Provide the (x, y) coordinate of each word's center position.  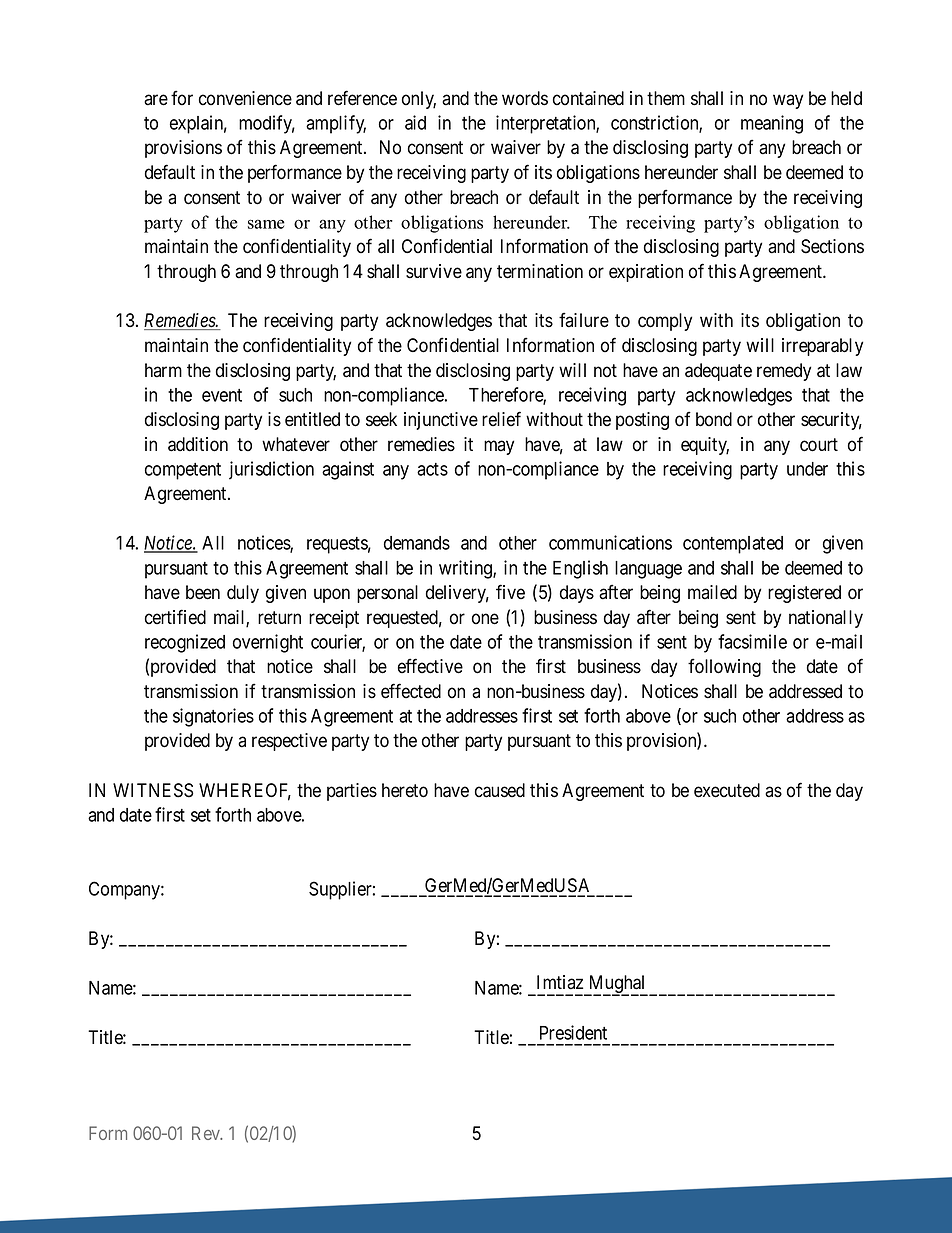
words (525, 98)
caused (500, 790)
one (485, 619)
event (222, 395)
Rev (207, 1133)
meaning (772, 124)
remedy (784, 372)
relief (501, 419)
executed (727, 790)
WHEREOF (245, 791)
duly (243, 594)
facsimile (752, 641)
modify (267, 124)
